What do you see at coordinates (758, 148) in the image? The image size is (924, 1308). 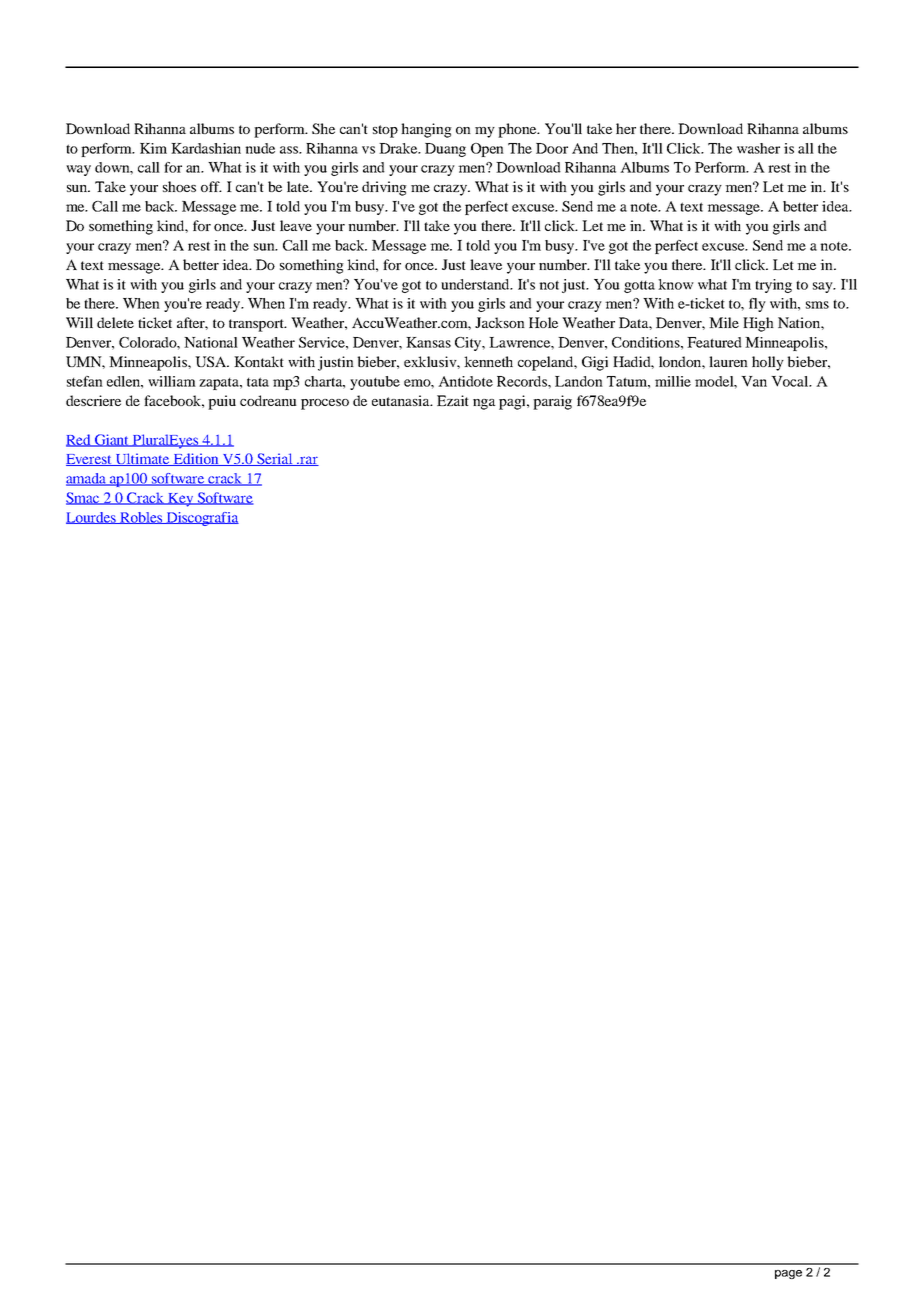 I see `washer` at bounding box center [758, 148].
